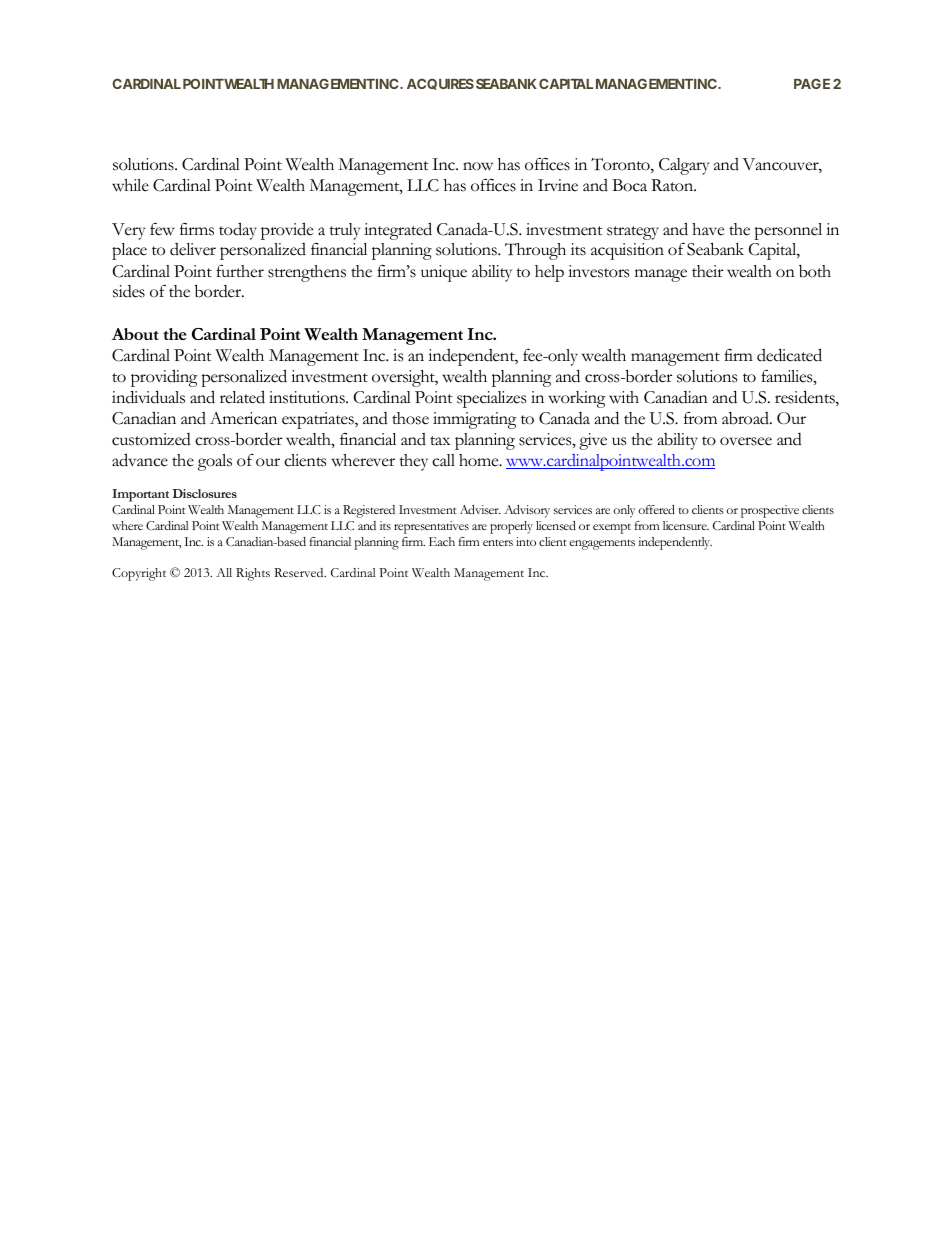 This page has width=952, height=1233. Describe the element at coordinates (707, 271) in the page. I see `their` at that location.
